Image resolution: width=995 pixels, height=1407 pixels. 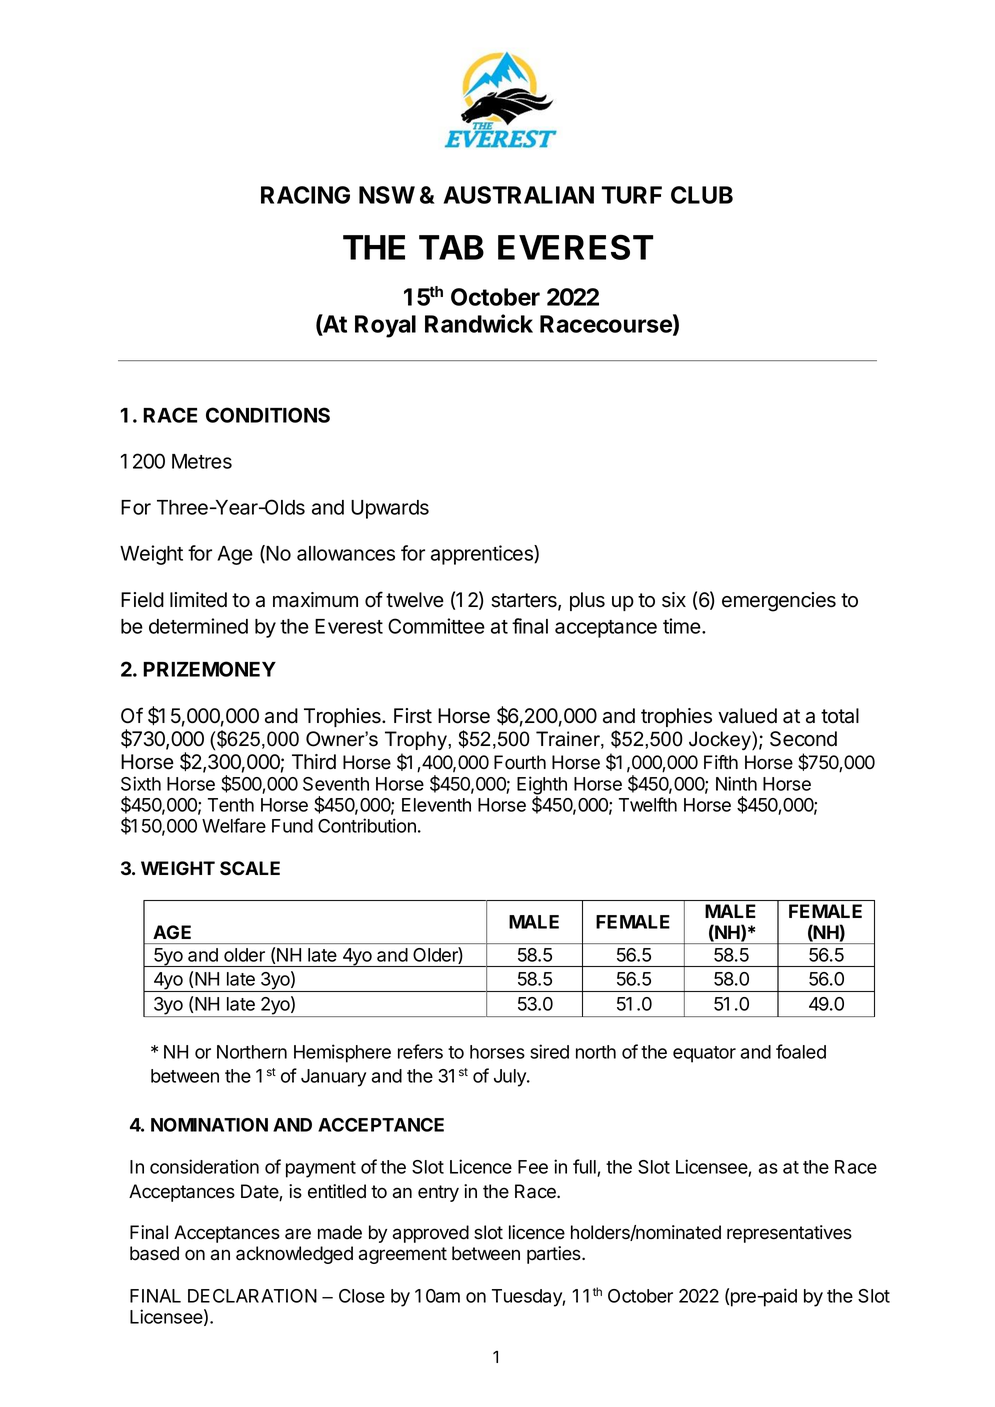 I want to click on RACING, so click(x=305, y=195).
